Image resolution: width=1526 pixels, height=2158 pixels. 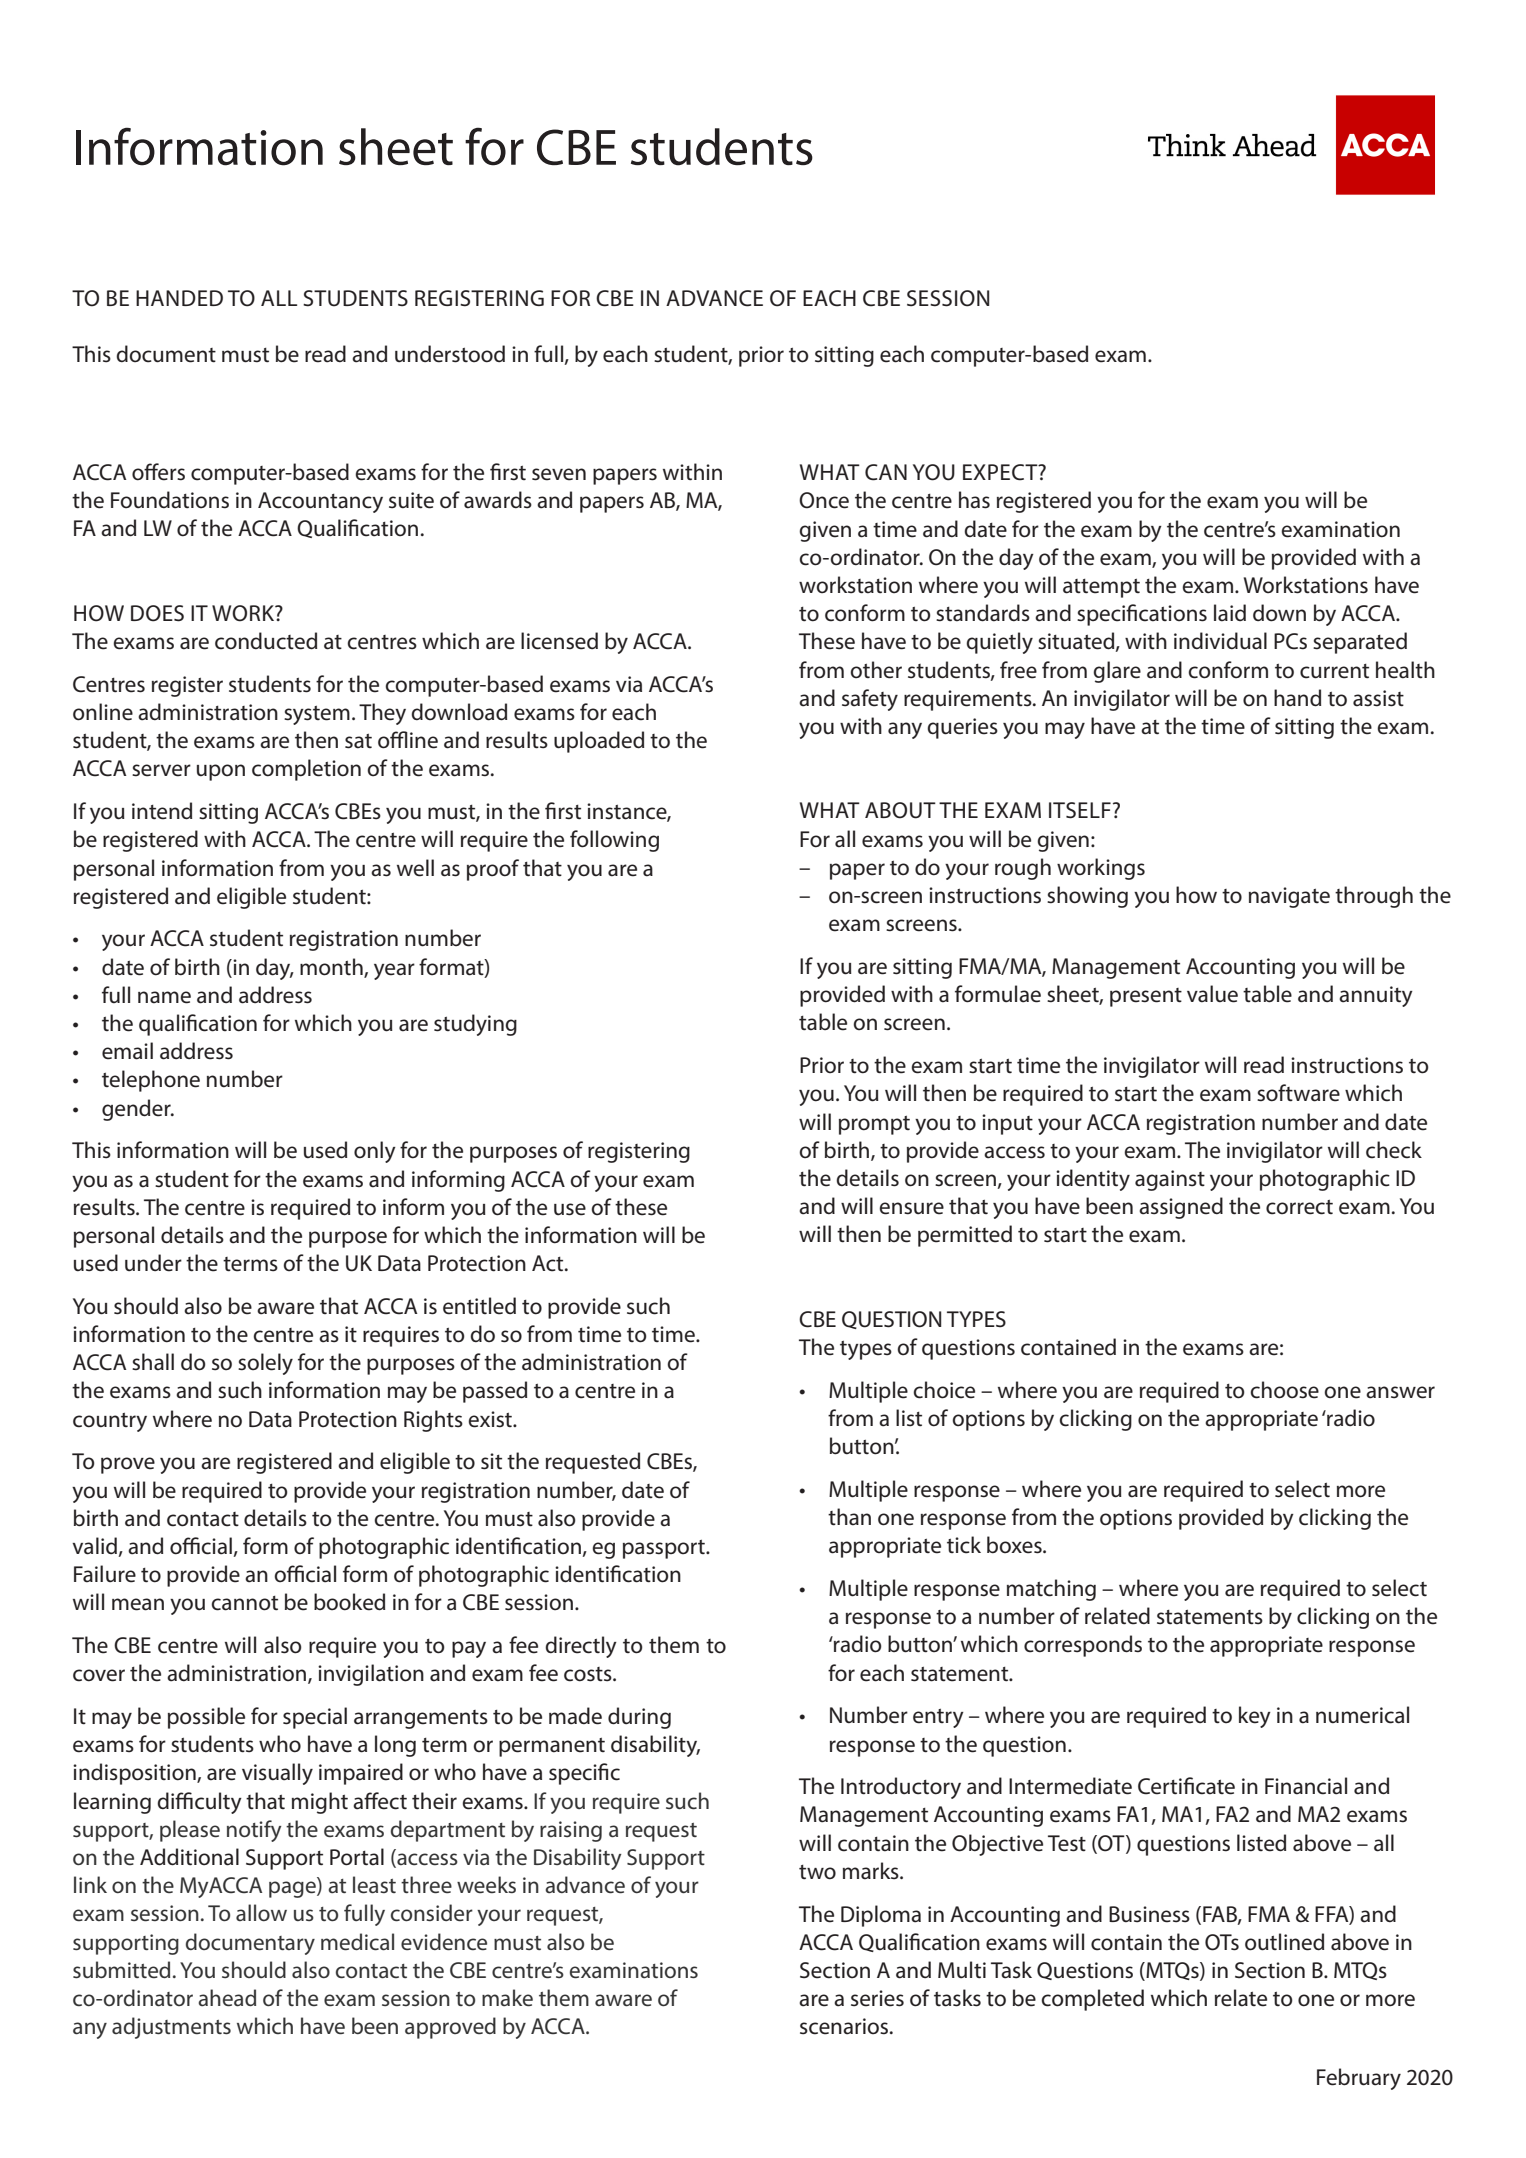 What do you see at coordinates (332, 967) in the screenshot?
I see `month` at bounding box center [332, 967].
